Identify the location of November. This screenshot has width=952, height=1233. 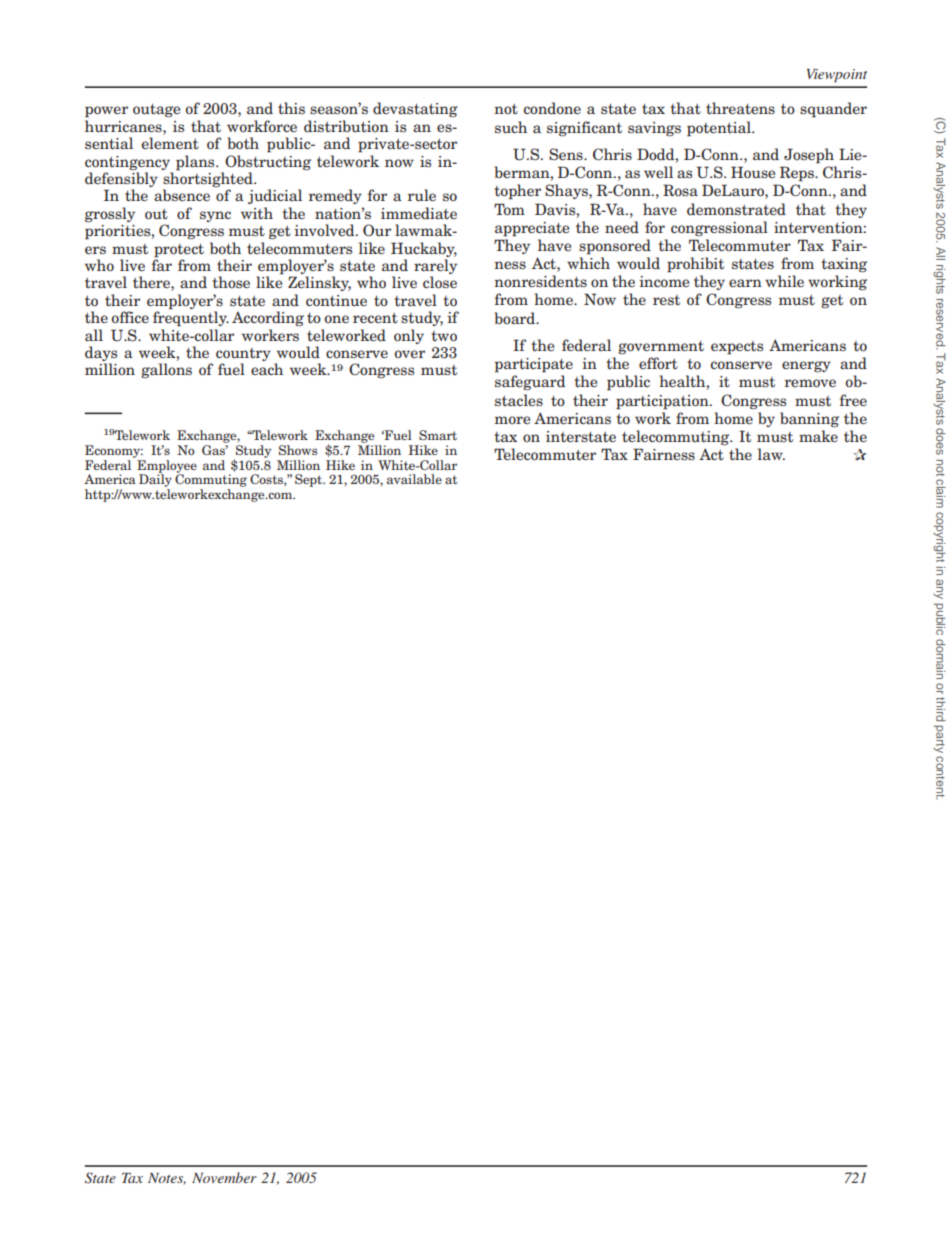
(224, 1177).
